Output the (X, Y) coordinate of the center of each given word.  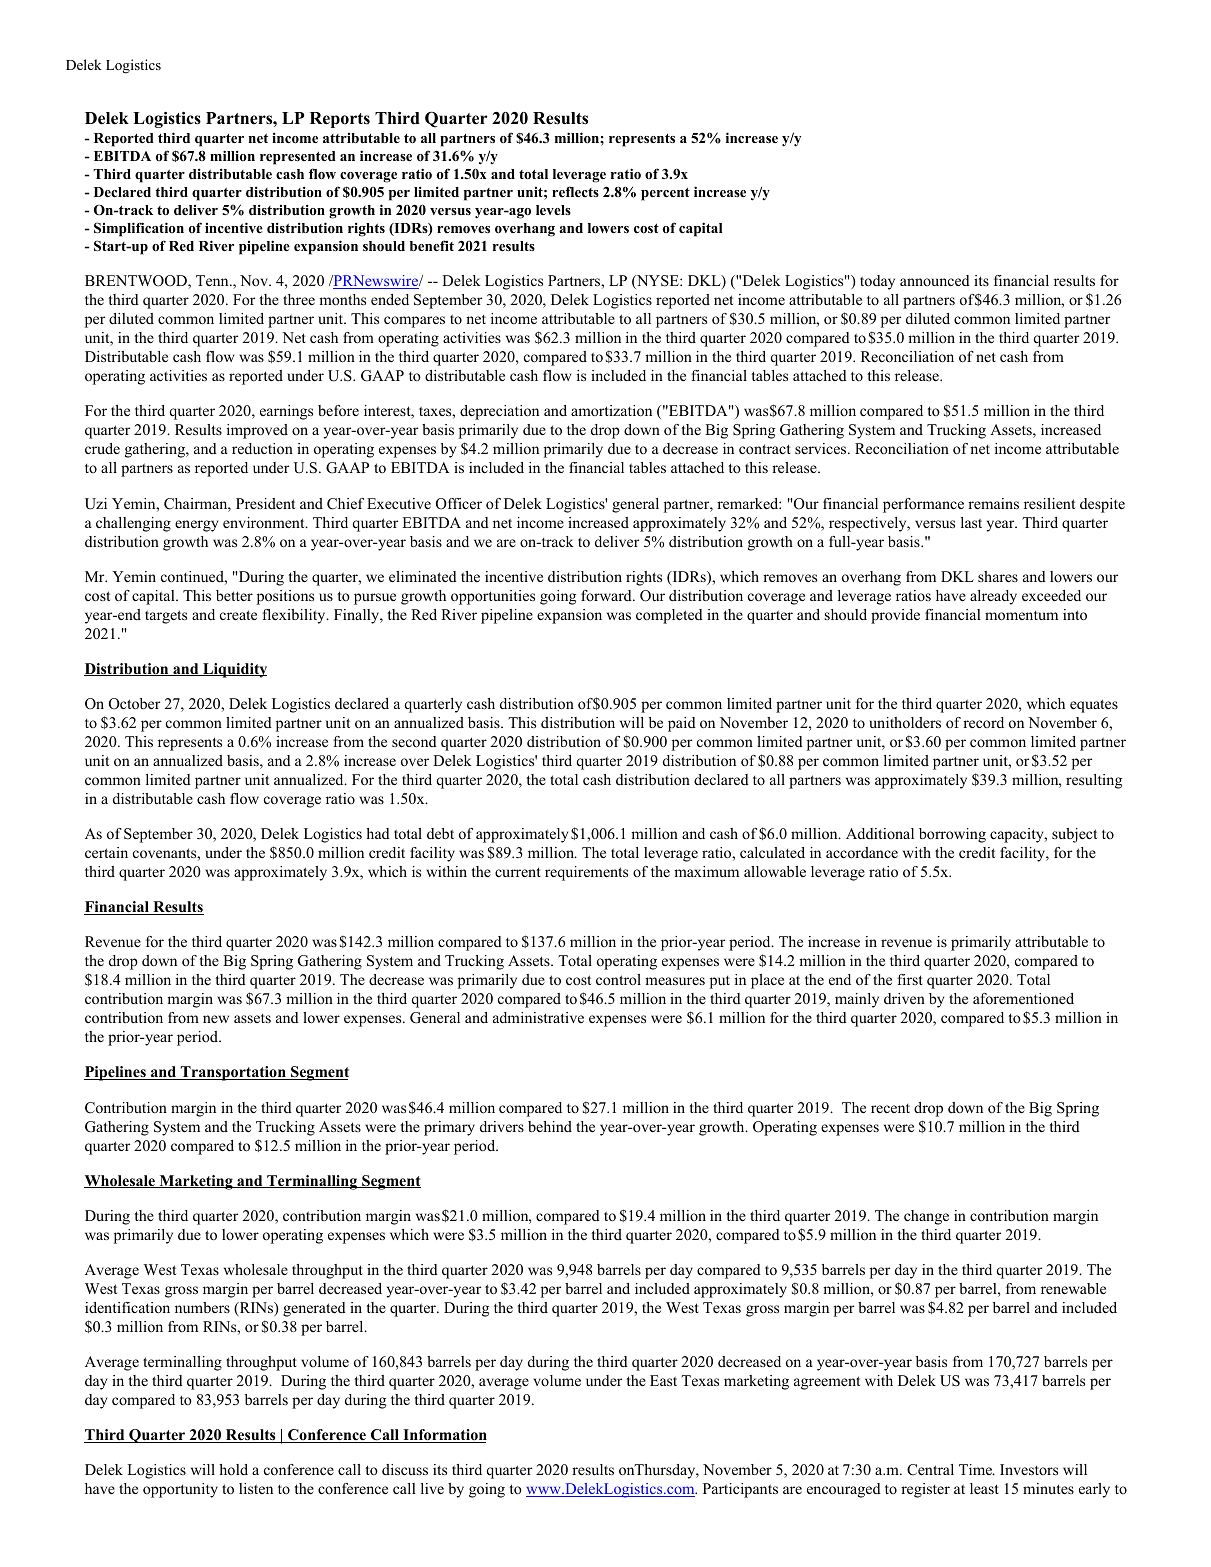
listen (256, 1488)
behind (550, 1126)
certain (106, 852)
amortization (611, 410)
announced (935, 280)
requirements (586, 873)
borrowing (952, 835)
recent (890, 1108)
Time (977, 1469)
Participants (740, 1490)
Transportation (233, 1073)
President (265, 503)
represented (298, 158)
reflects (575, 191)
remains (993, 503)
